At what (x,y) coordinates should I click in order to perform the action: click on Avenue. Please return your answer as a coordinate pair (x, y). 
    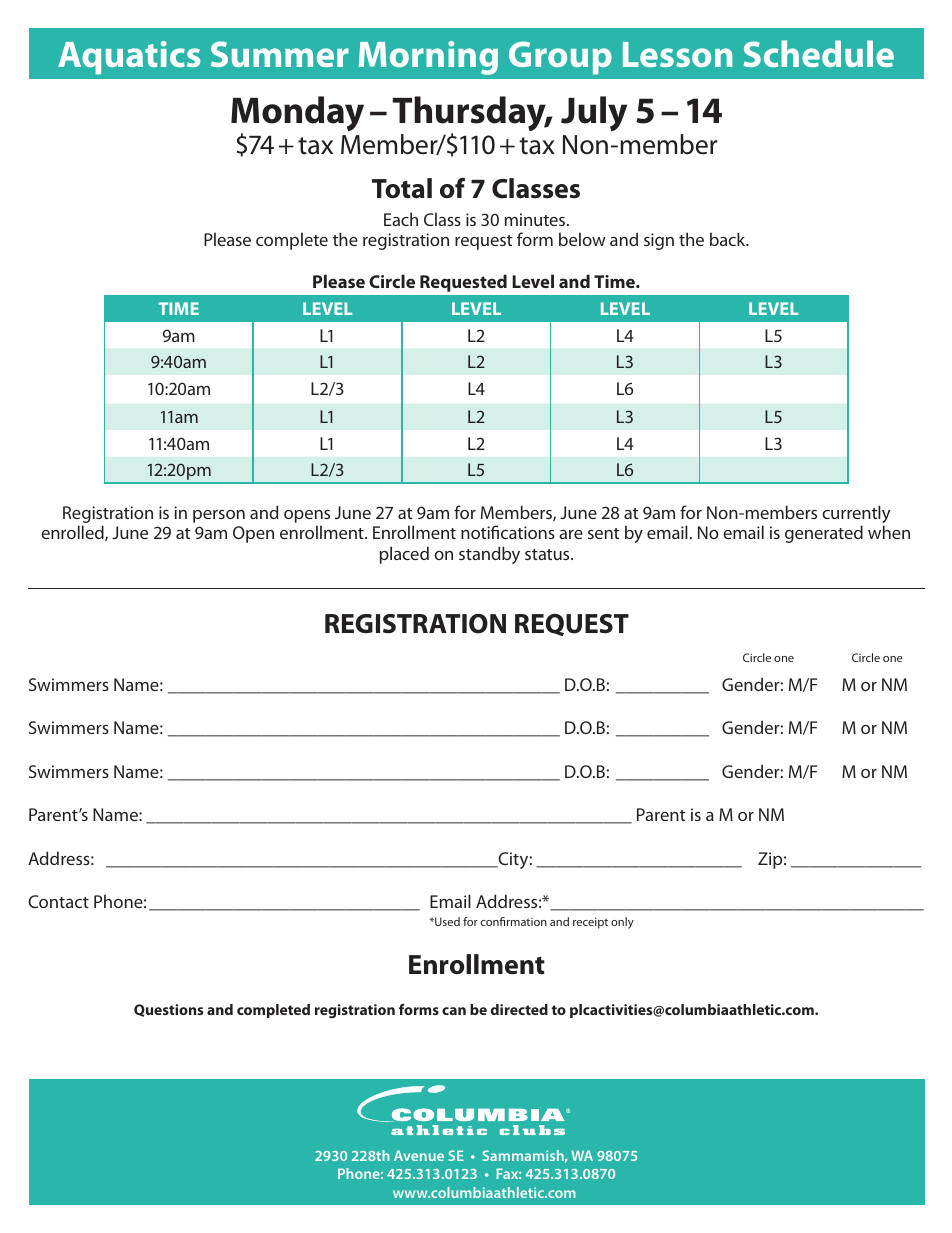
    Looking at the image, I should click on (419, 1155).
